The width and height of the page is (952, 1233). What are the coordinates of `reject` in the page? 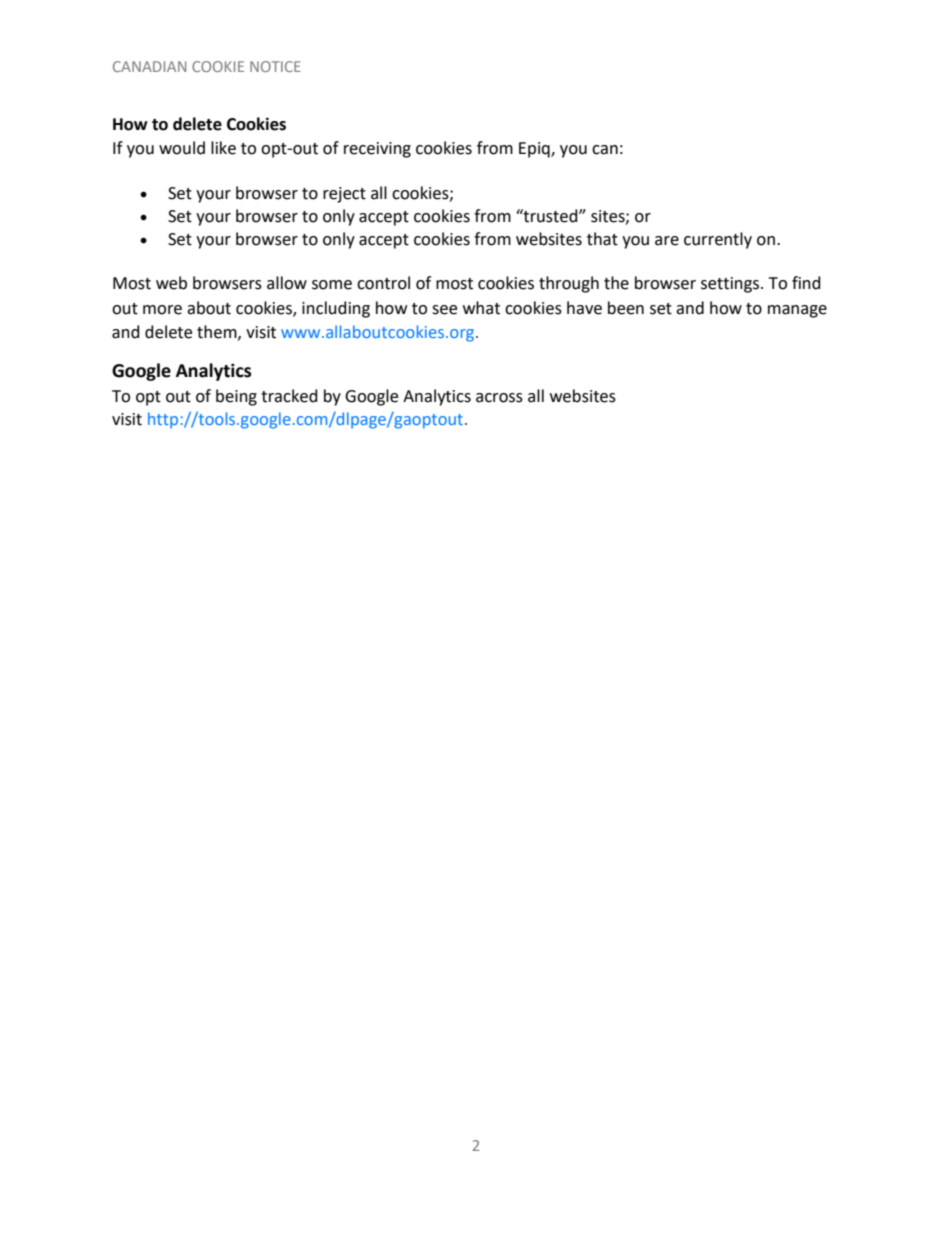 It's located at (344, 195).
